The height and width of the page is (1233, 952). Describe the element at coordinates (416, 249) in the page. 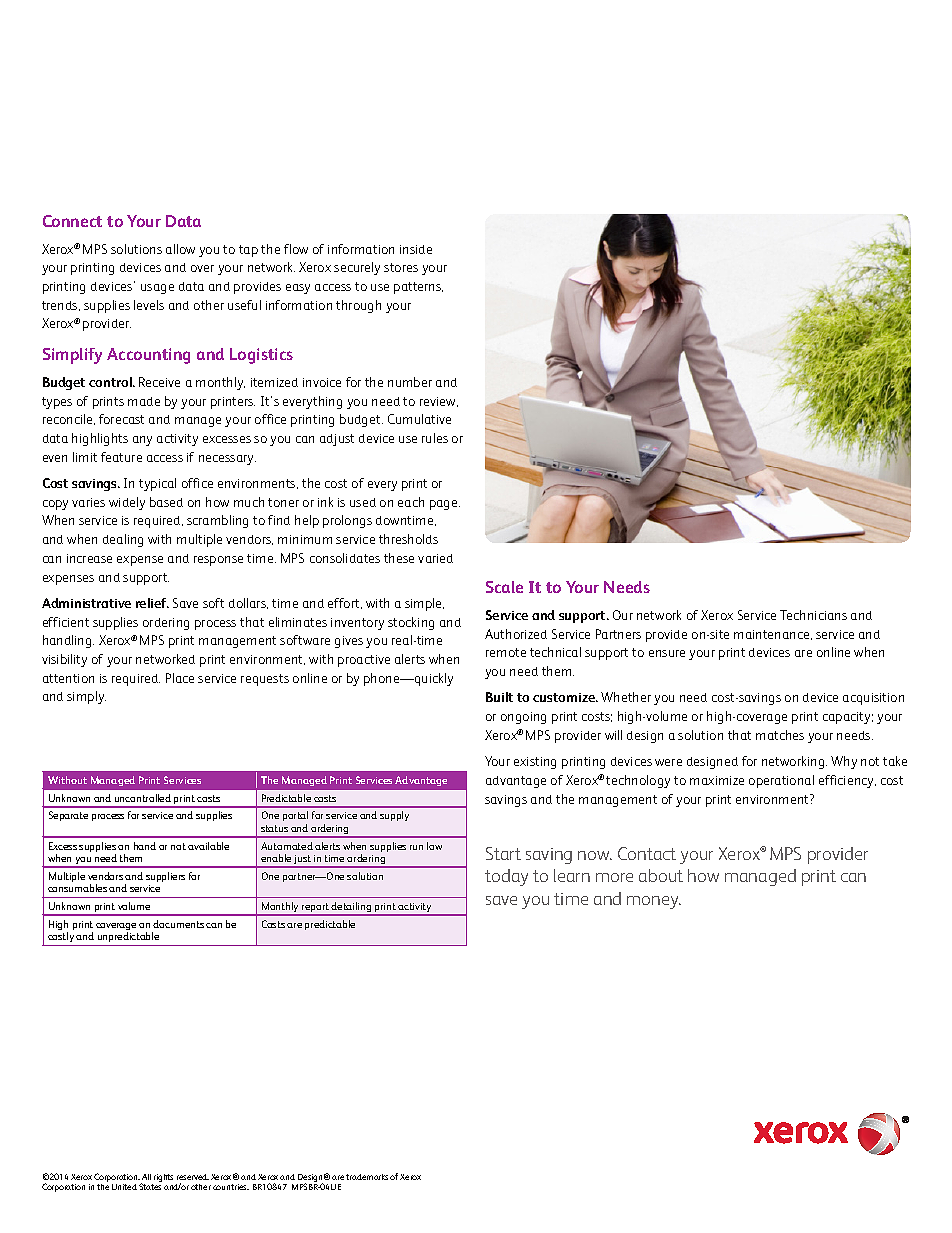

I see `inside` at that location.
